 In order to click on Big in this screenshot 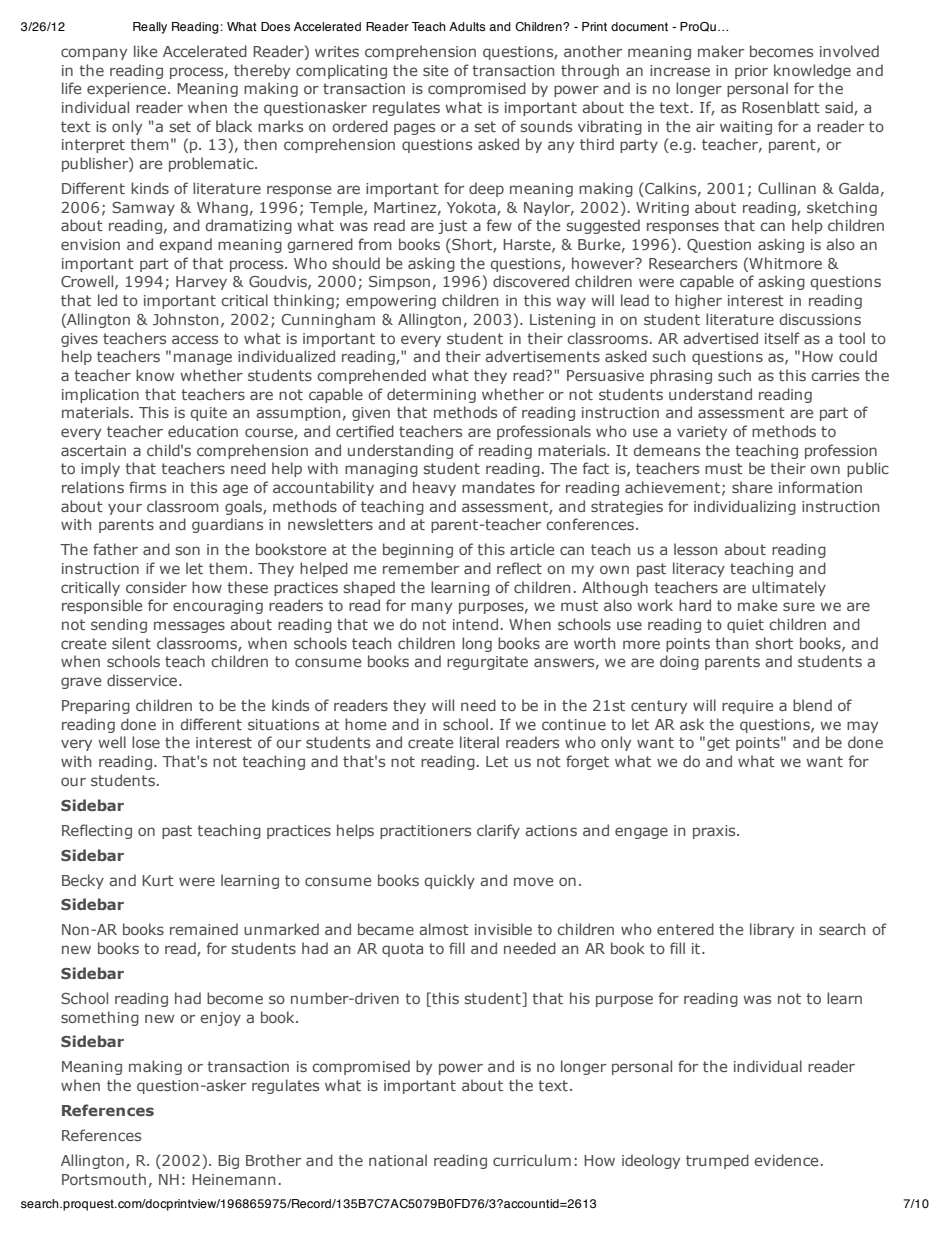, I will do `click(228, 1162)`.
